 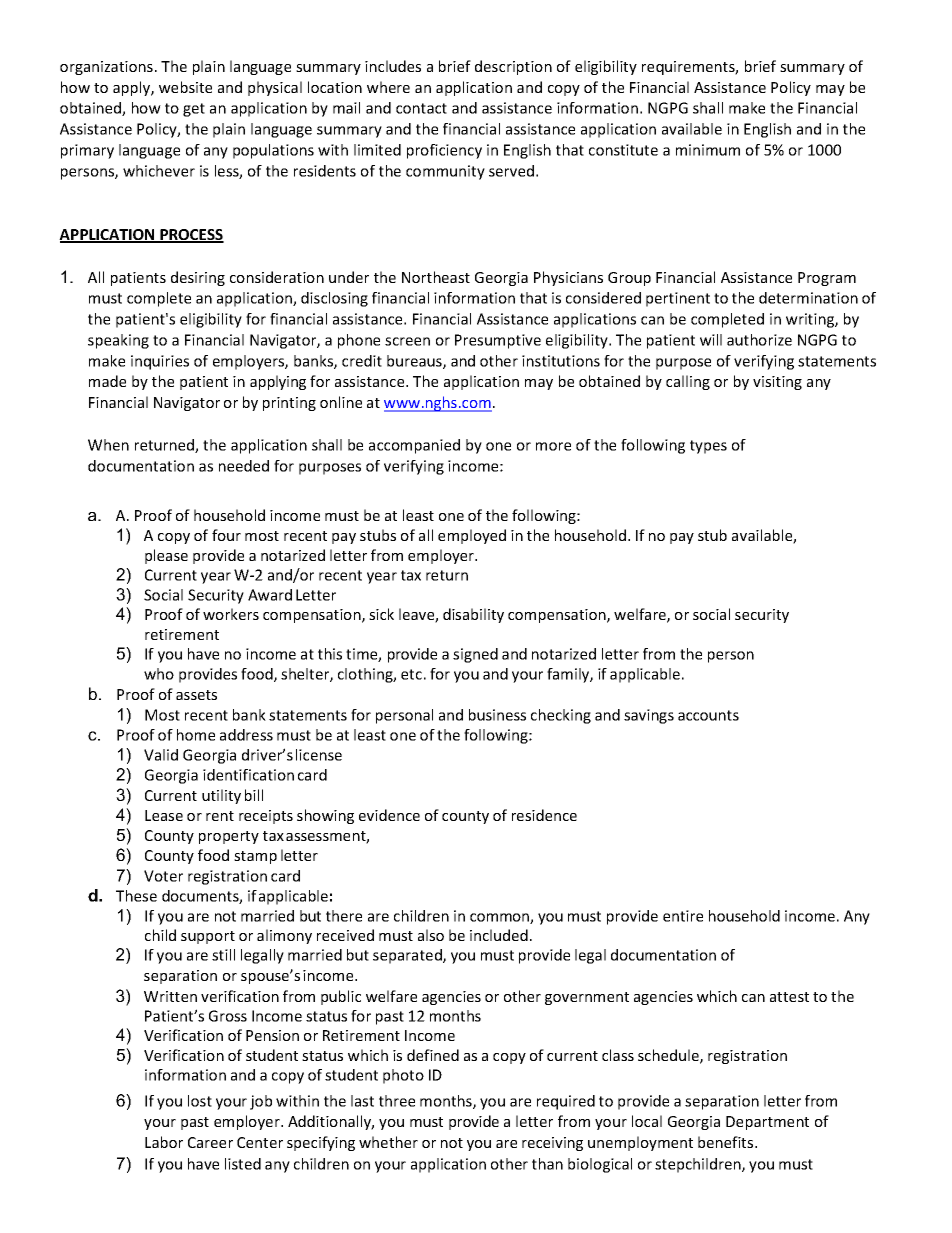 What do you see at coordinates (388, 1142) in the screenshot?
I see `whether` at bounding box center [388, 1142].
